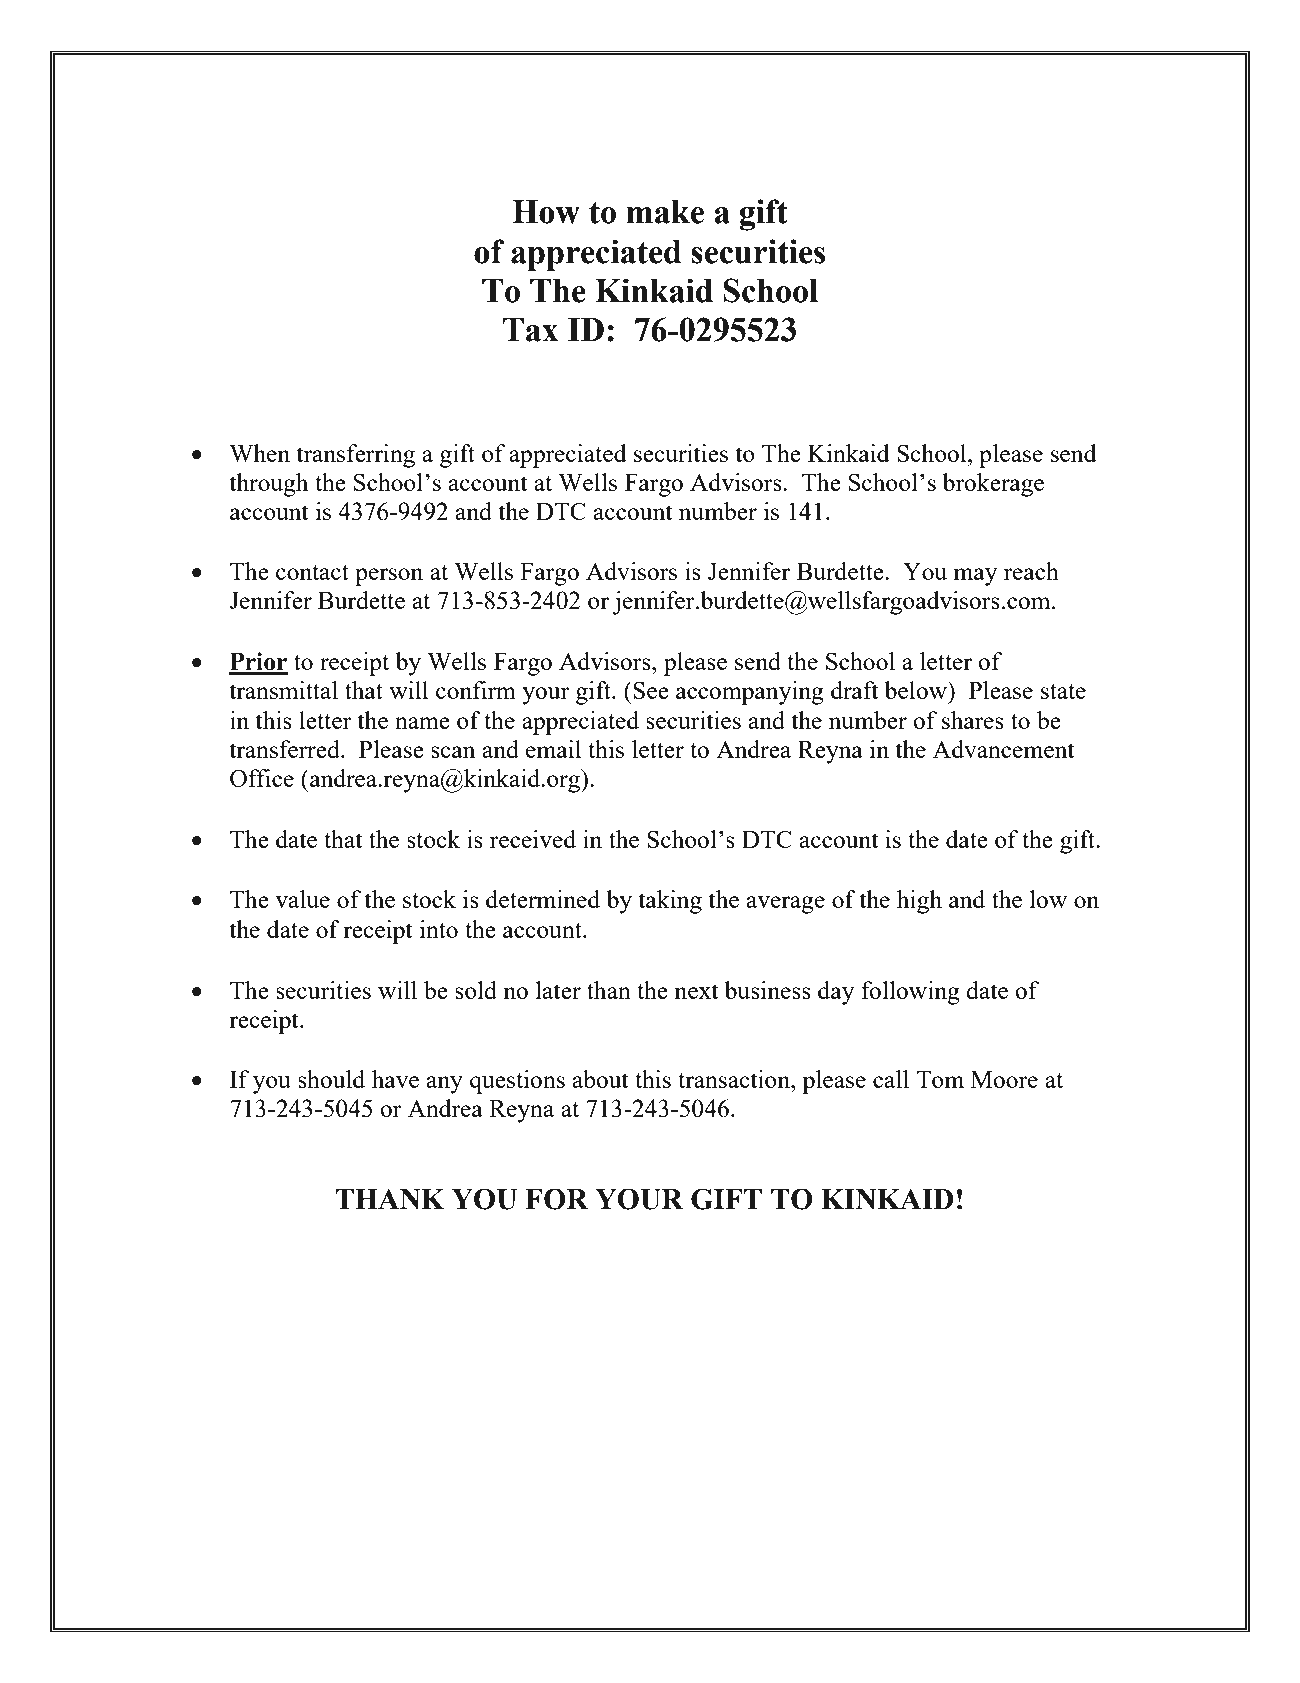  Describe the element at coordinates (546, 212) in the screenshot. I see `How` at that location.
